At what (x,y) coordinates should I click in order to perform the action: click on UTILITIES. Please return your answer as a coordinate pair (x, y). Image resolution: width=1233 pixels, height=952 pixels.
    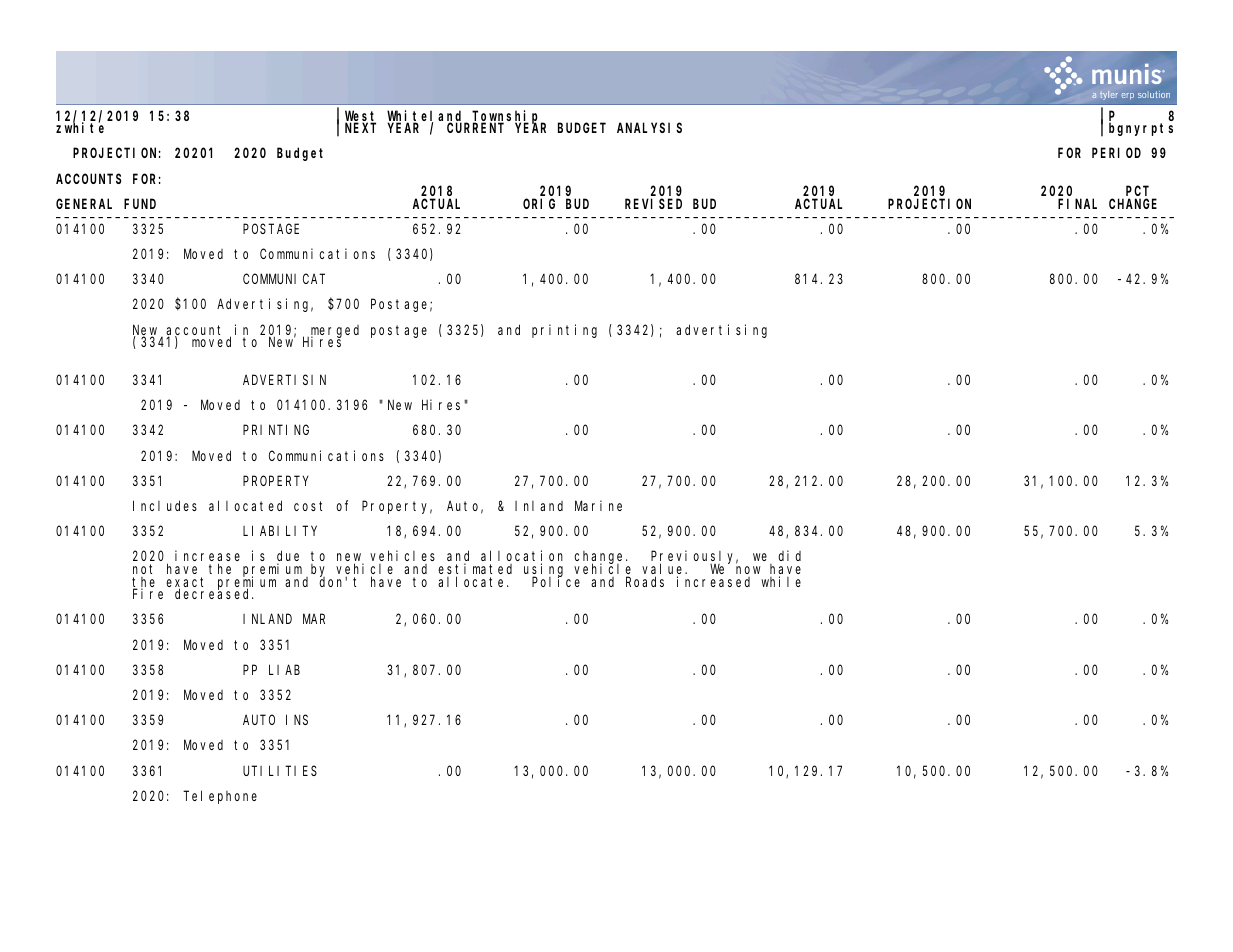
    Looking at the image, I should click on (280, 770).
